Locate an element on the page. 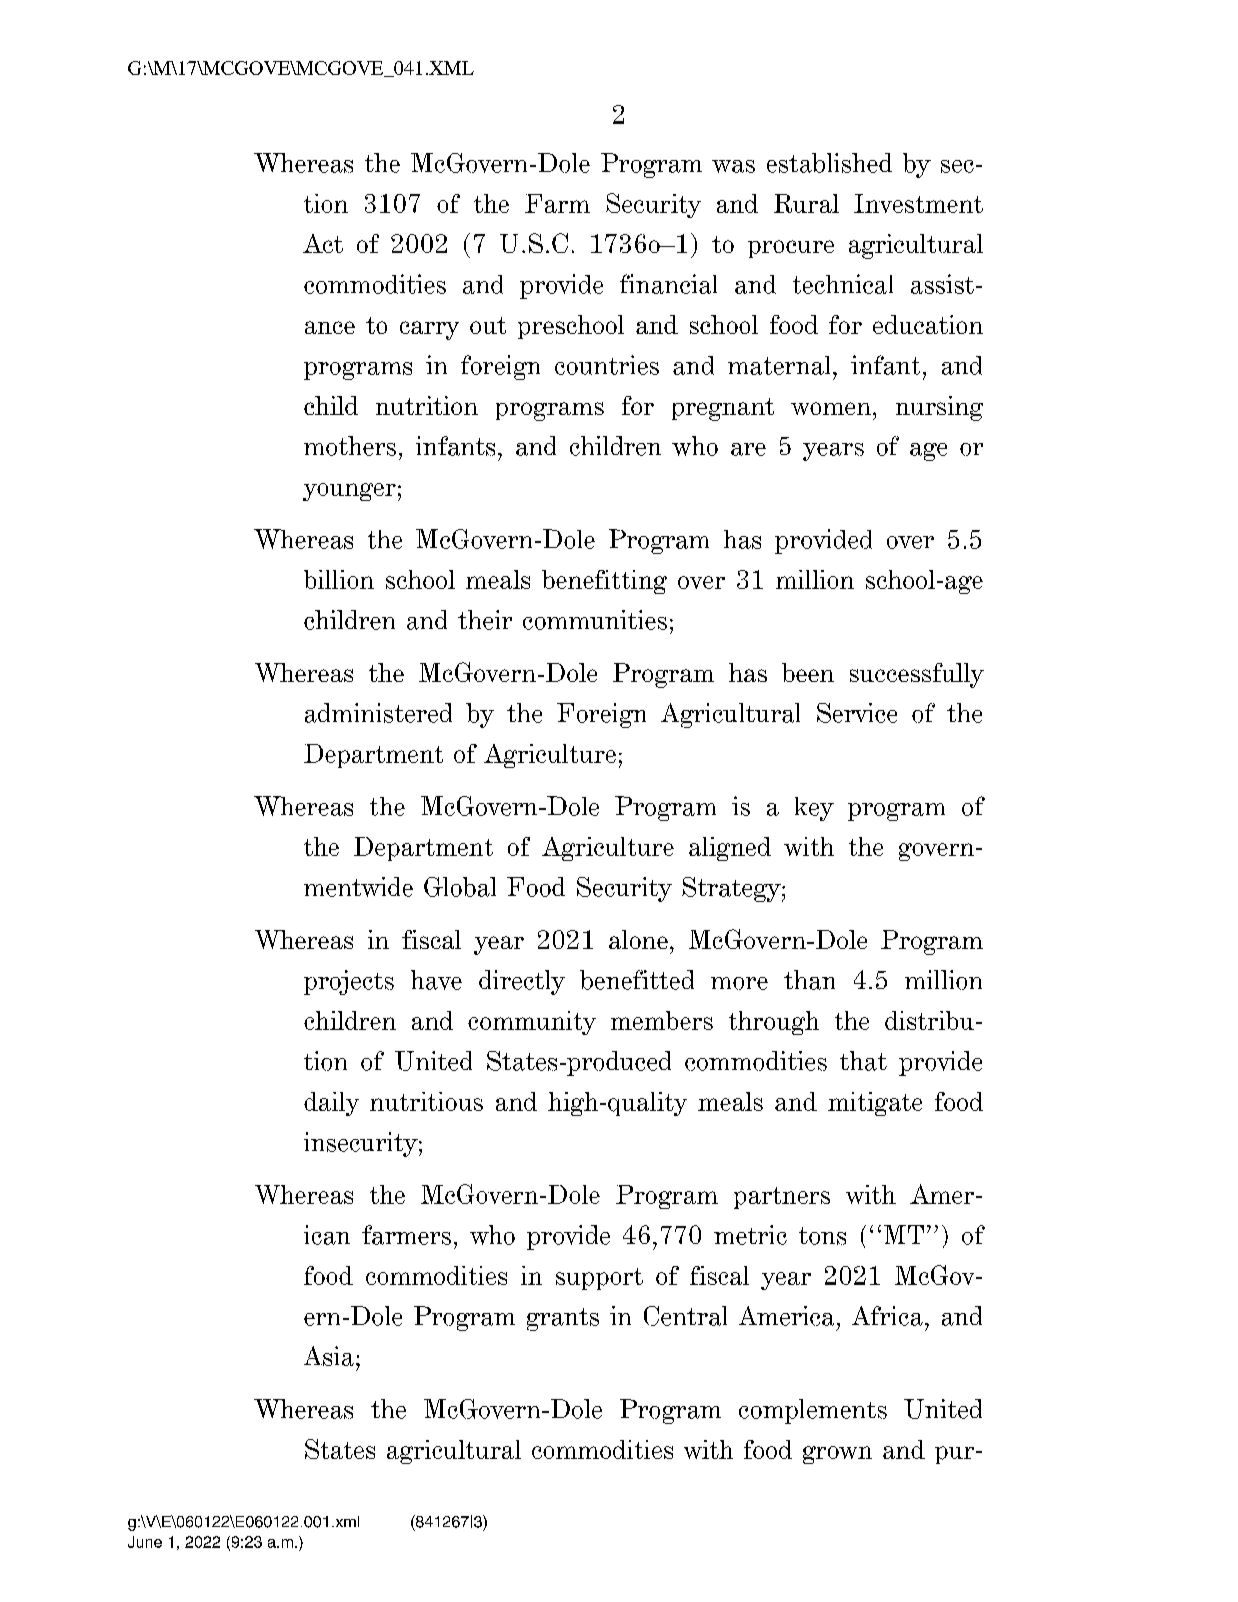  benefitting is located at coordinates (604, 582).
